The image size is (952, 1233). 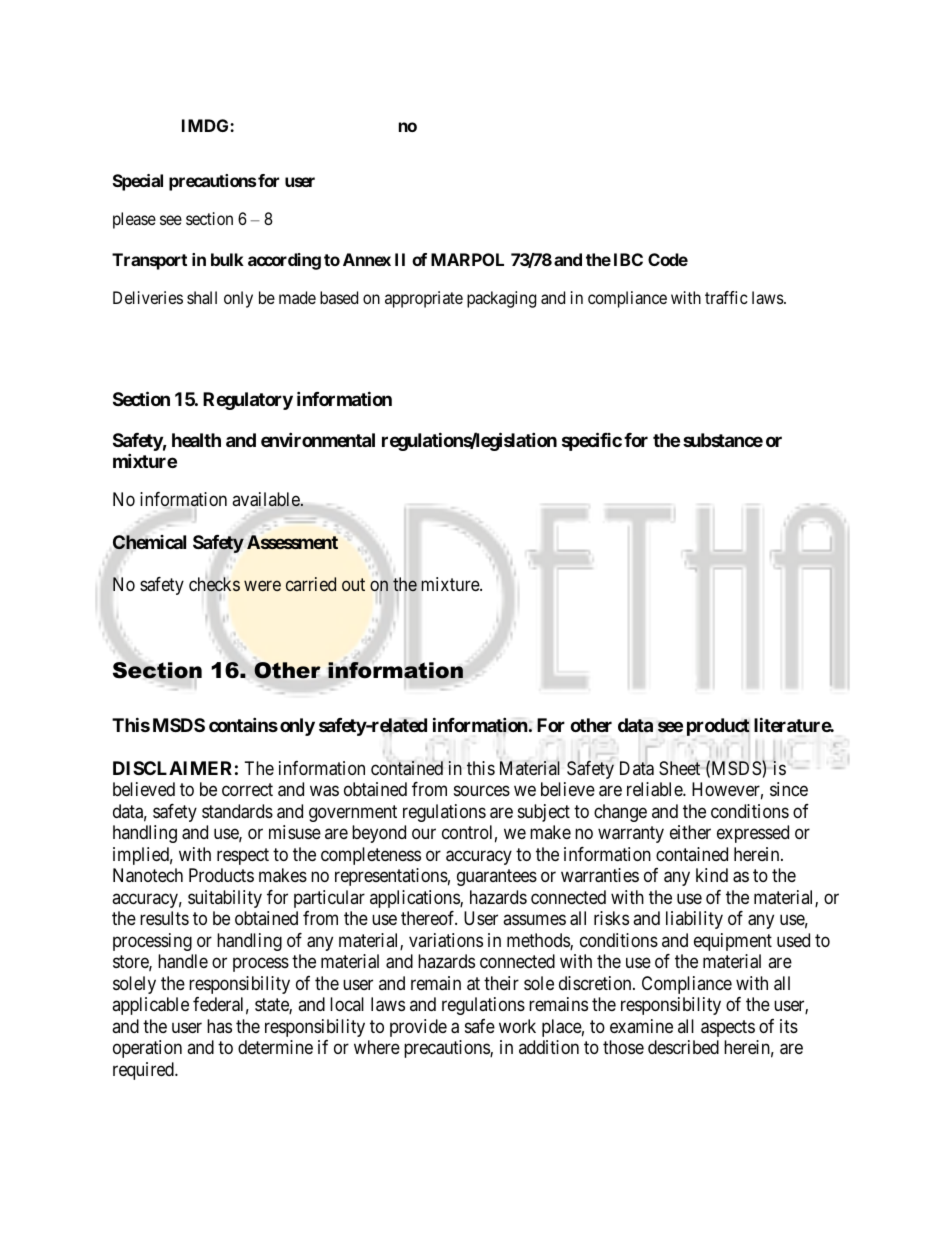 I want to click on Sheet, so click(x=681, y=768).
